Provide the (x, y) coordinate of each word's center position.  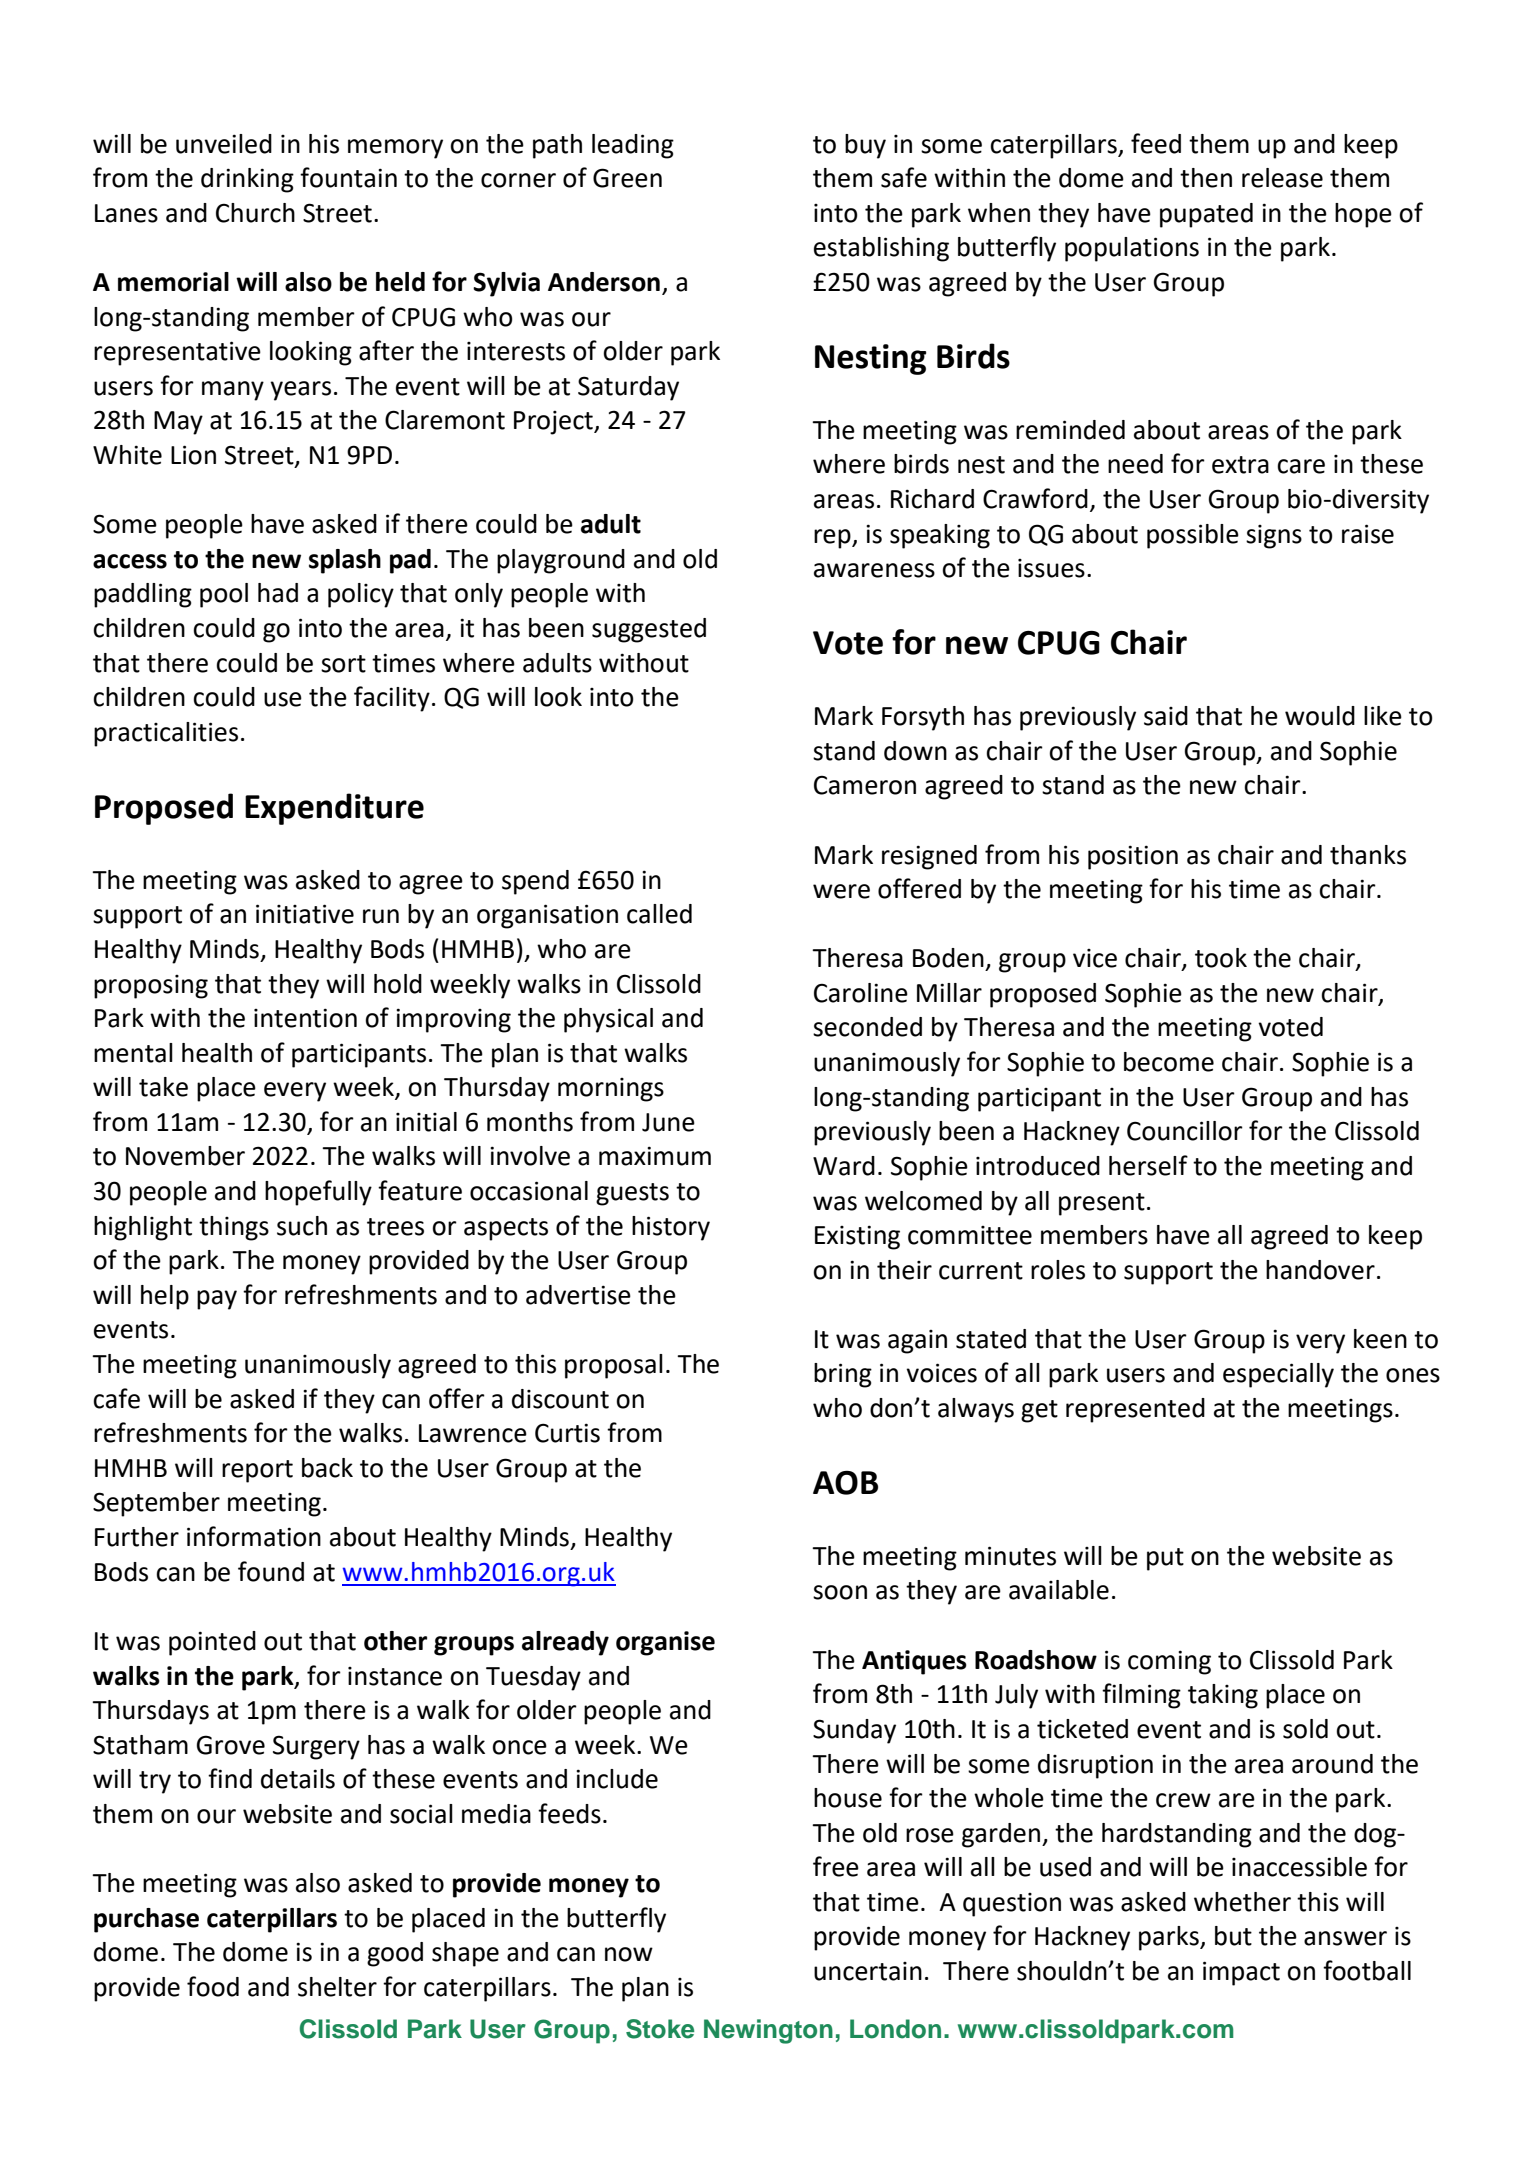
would (1320, 716)
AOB (845, 1483)
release (1282, 178)
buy (865, 146)
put (1165, 1559)
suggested (649, 630)
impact (1241, 1973)
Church (255, 213)
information (254, 1536)
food (213, 1986)
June (668, 1122)
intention (305, 1018)
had (278, 593)
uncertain (868, 1971)
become (1169, 1062)
